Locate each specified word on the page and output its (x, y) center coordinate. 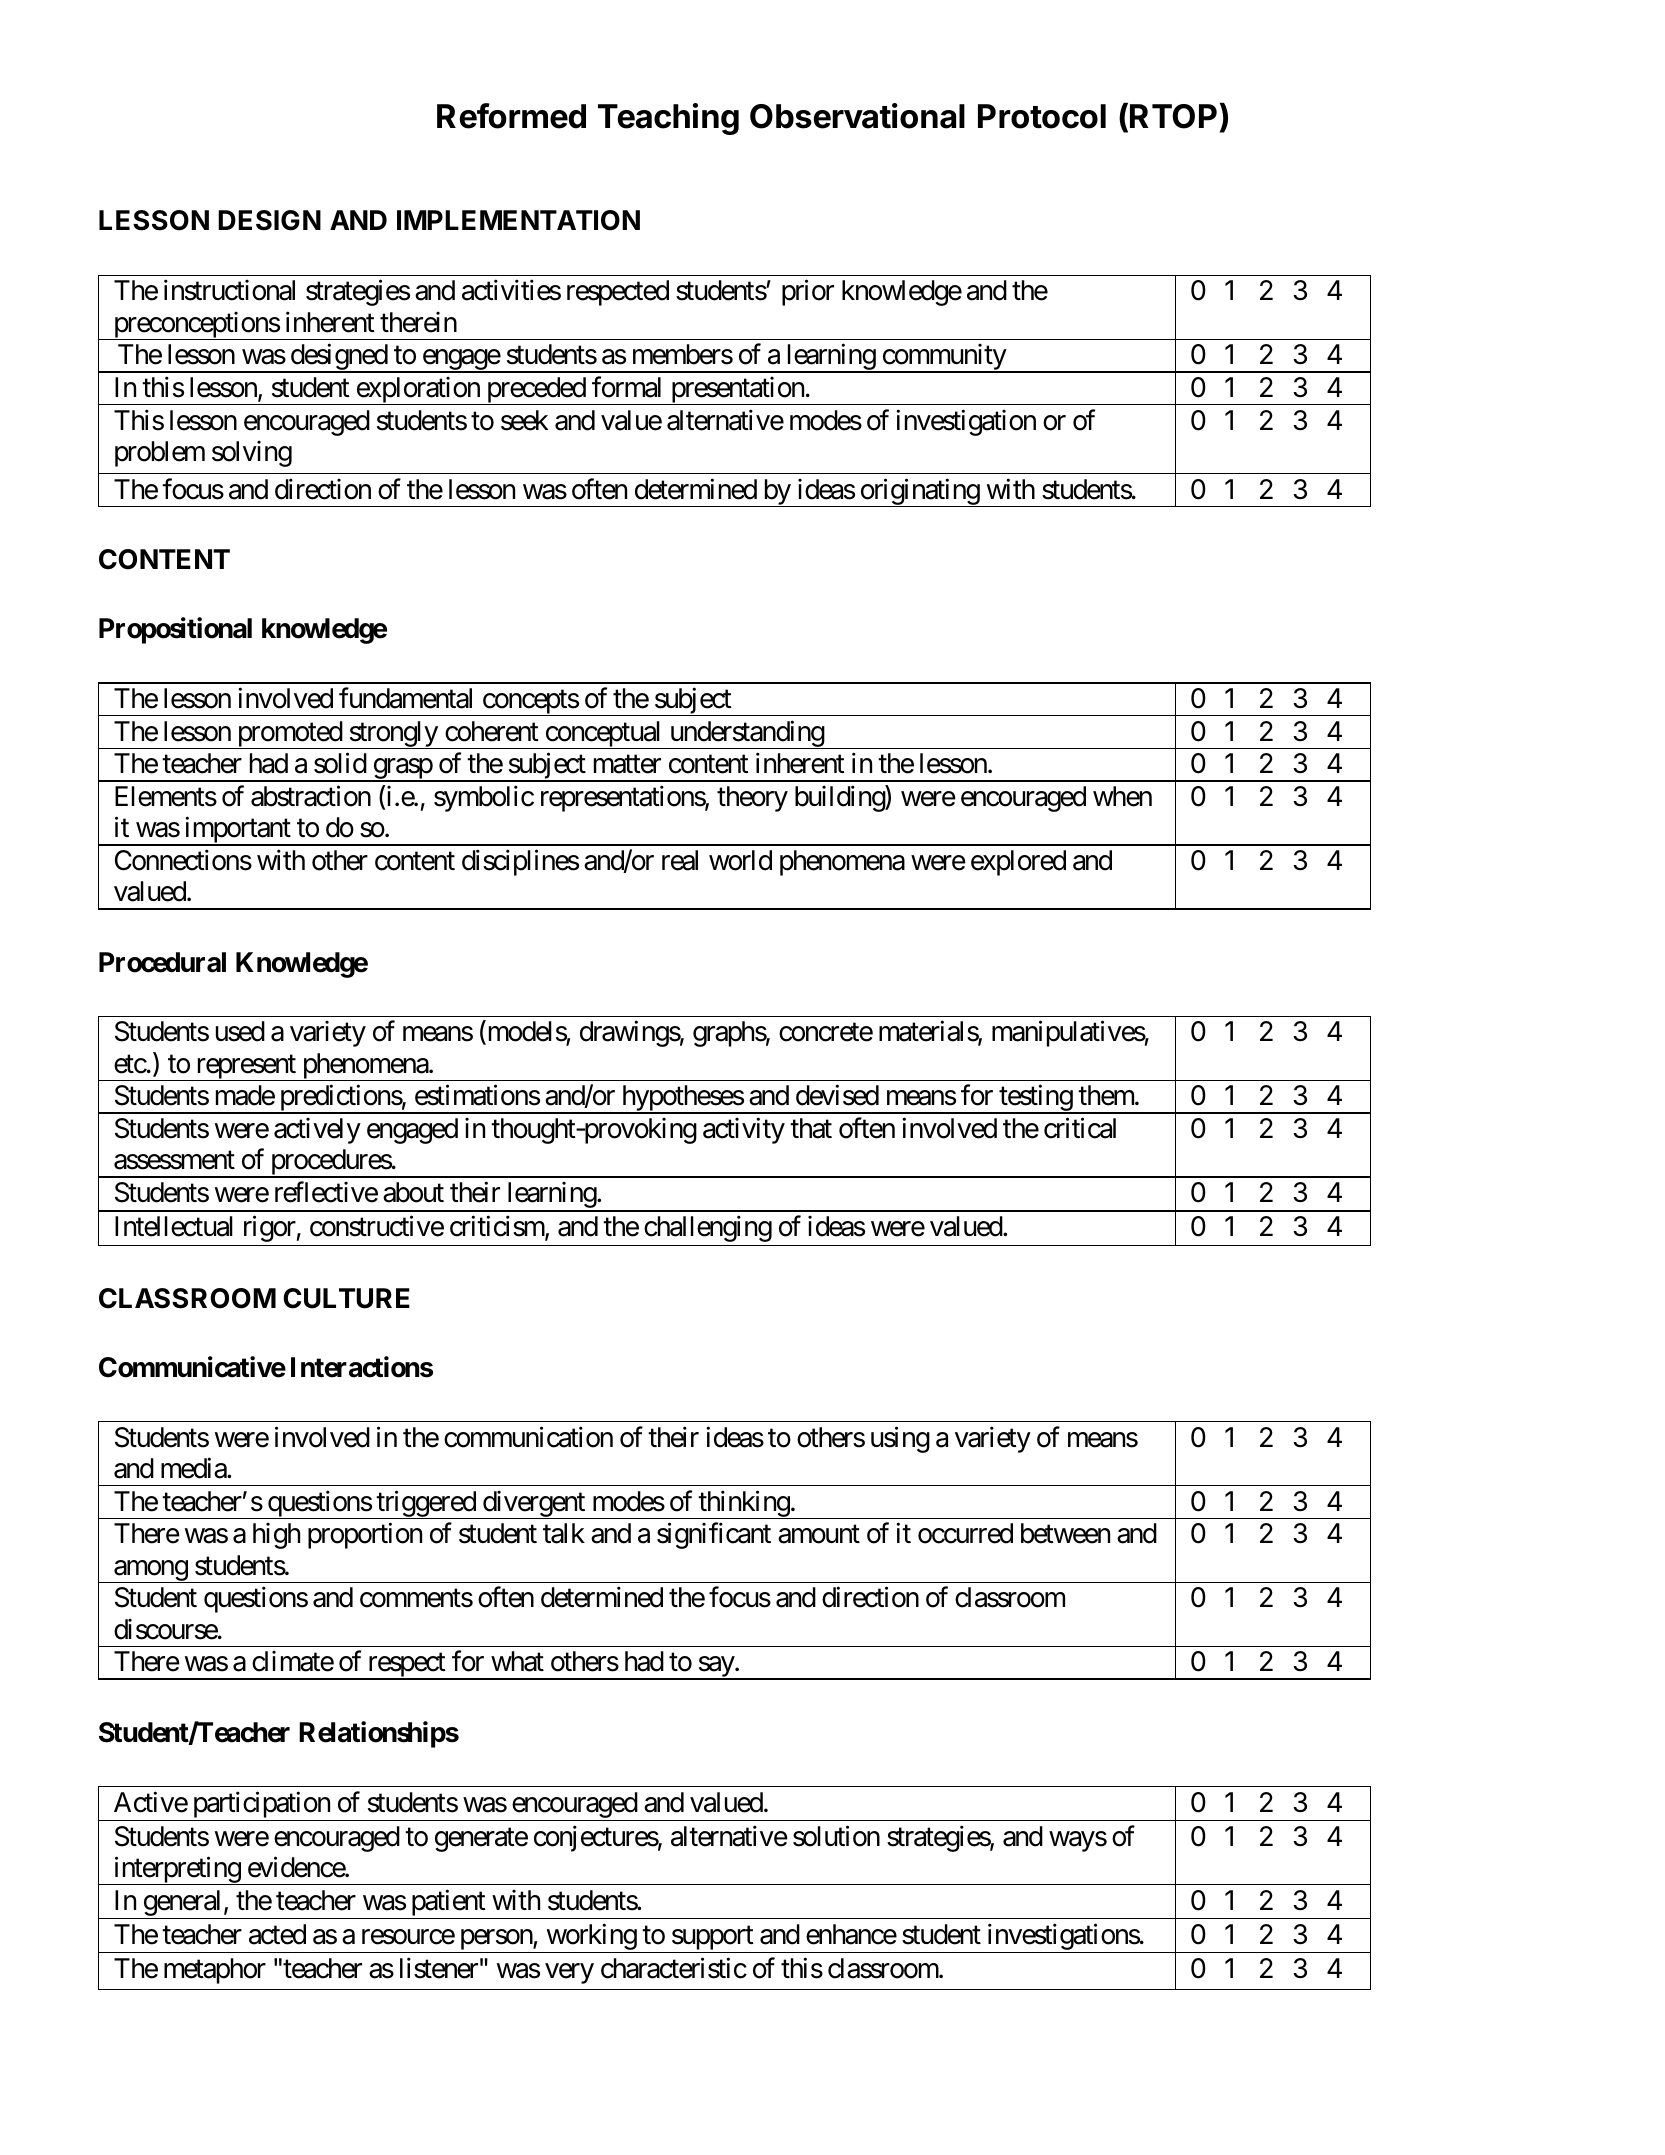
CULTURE (346, 1298)
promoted (289, 735)
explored (1018, 863)
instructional (229, 290)
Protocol (1042, 116)
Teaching (668, 119)
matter (627, 765)
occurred (965, 1533)
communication (528, 1437)
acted (277, 1934)
